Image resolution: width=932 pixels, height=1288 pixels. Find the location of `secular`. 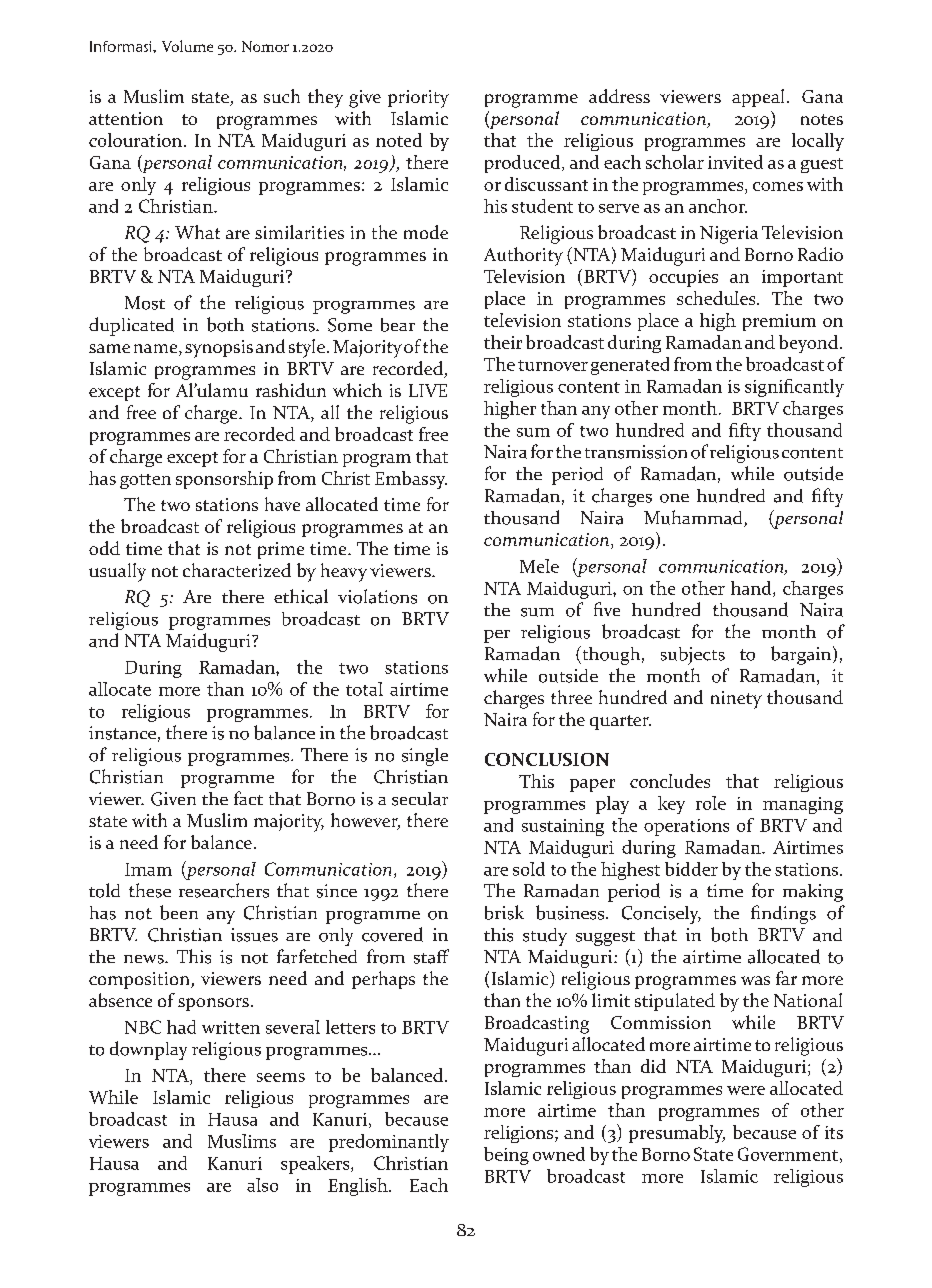

secular is located at coordinates (420, 799).
